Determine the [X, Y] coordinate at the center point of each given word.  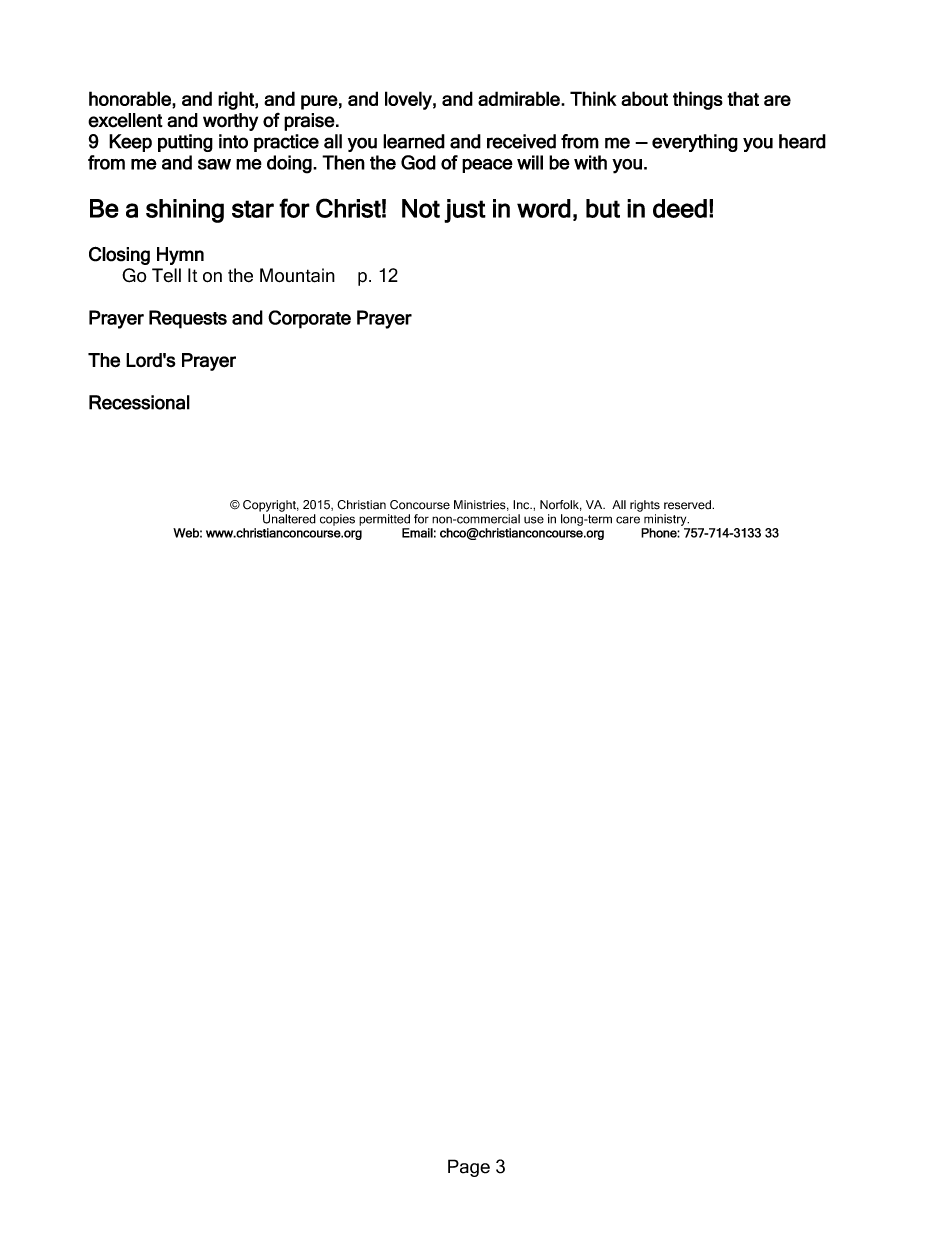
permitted [384, 520]
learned [414, 141]
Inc [522, 505]
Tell [166, 275]
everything [695, 143]
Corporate [309, 319]
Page [469, 1168]
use [534, 520]
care [628, 520]
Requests [188, 319]
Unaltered [289, 519]
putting [185, 143]
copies [337, 520]
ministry [666, 520]
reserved [688, 505]
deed [680, 208]
